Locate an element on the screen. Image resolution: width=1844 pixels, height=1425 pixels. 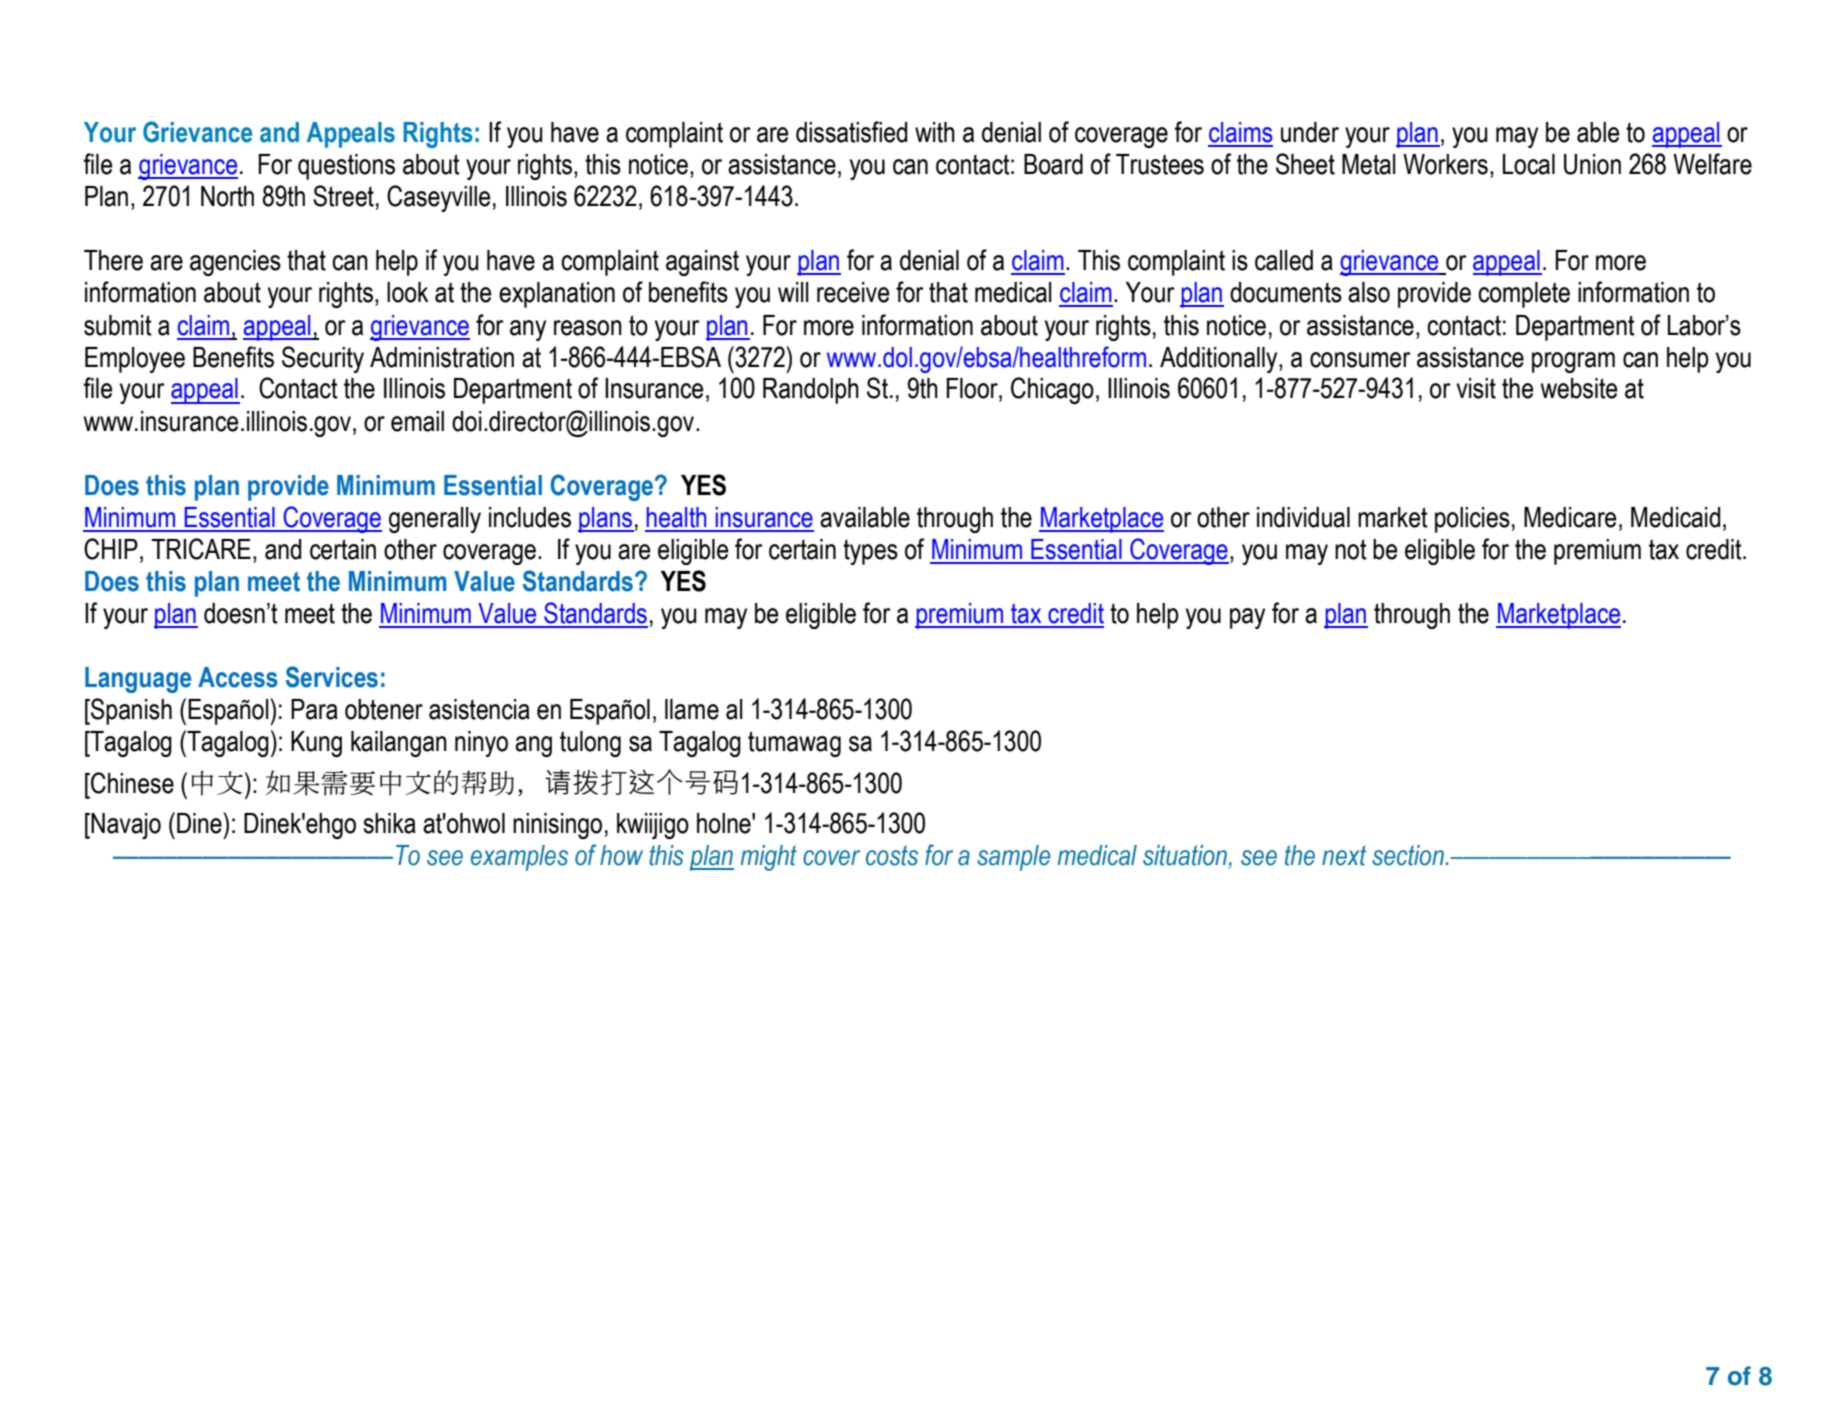
complete is located at coordinates (1524, 295).
